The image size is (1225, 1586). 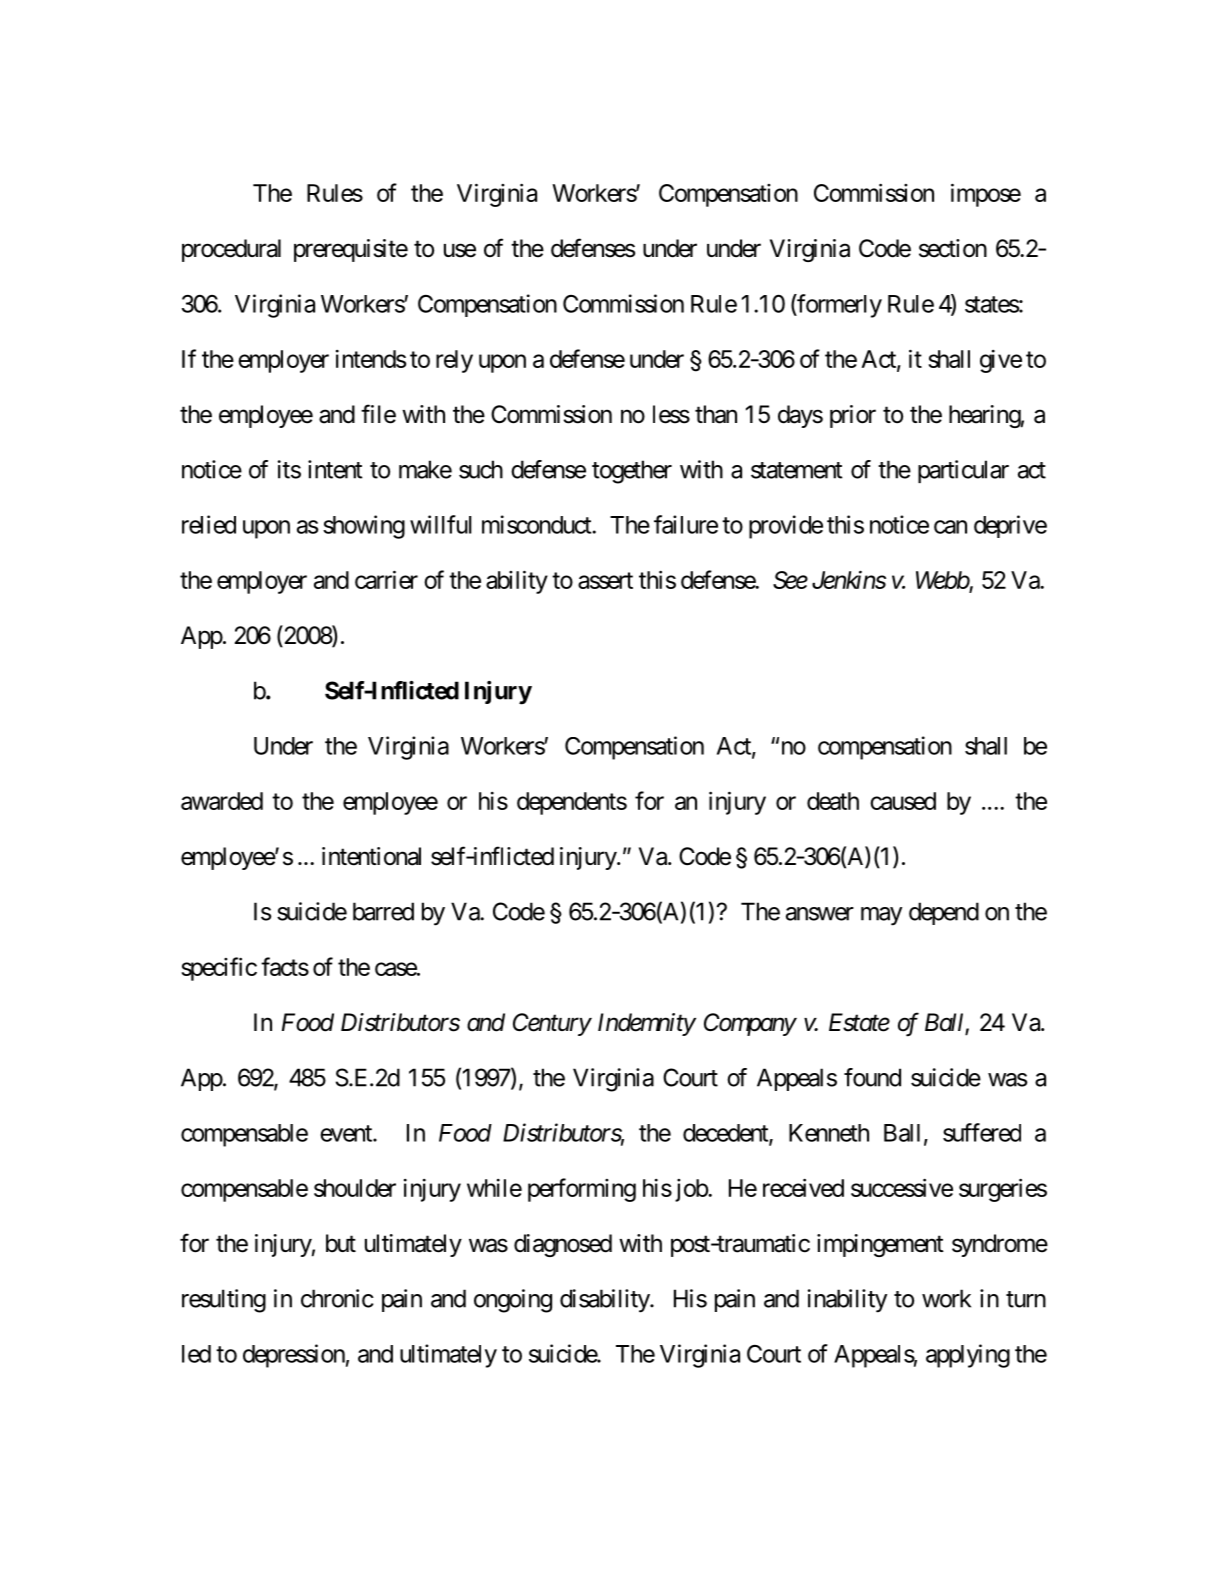 I want to click on awarded, so click(x=222, y=801).
